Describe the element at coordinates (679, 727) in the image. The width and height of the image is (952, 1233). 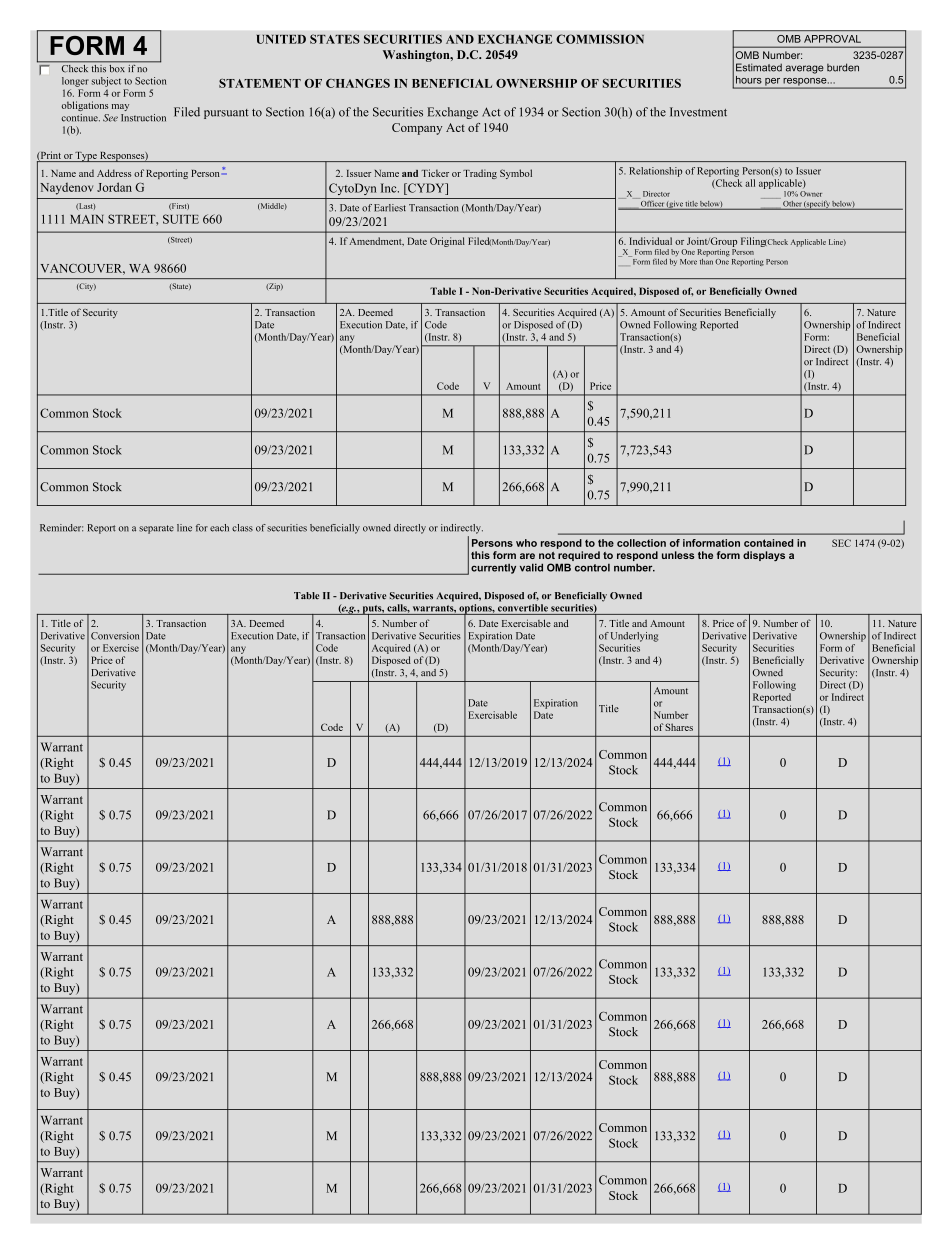
I see `Shares` at that location.
